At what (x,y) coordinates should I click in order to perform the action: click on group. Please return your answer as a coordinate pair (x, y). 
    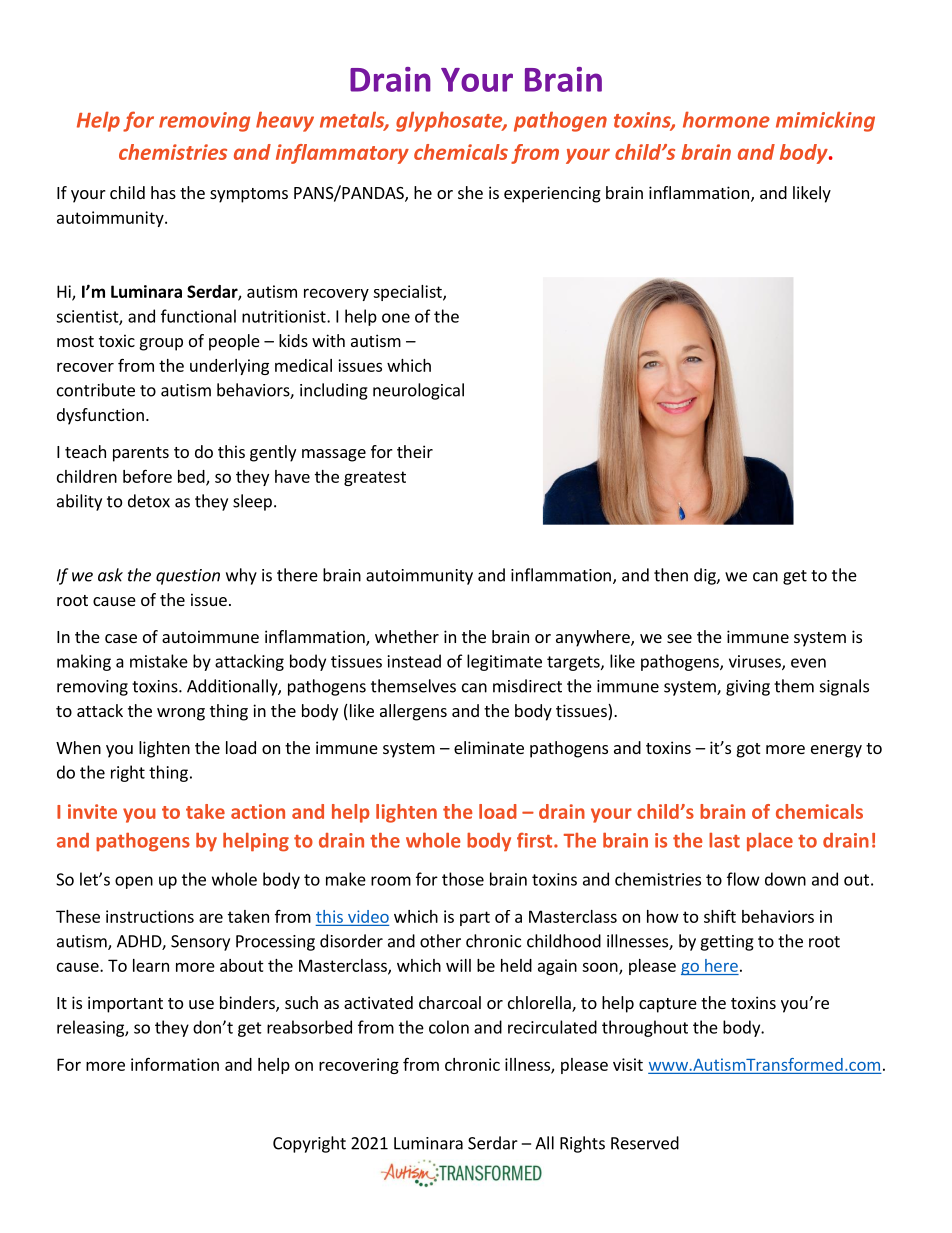
    Looking at the image, I should click on (161, 344).
